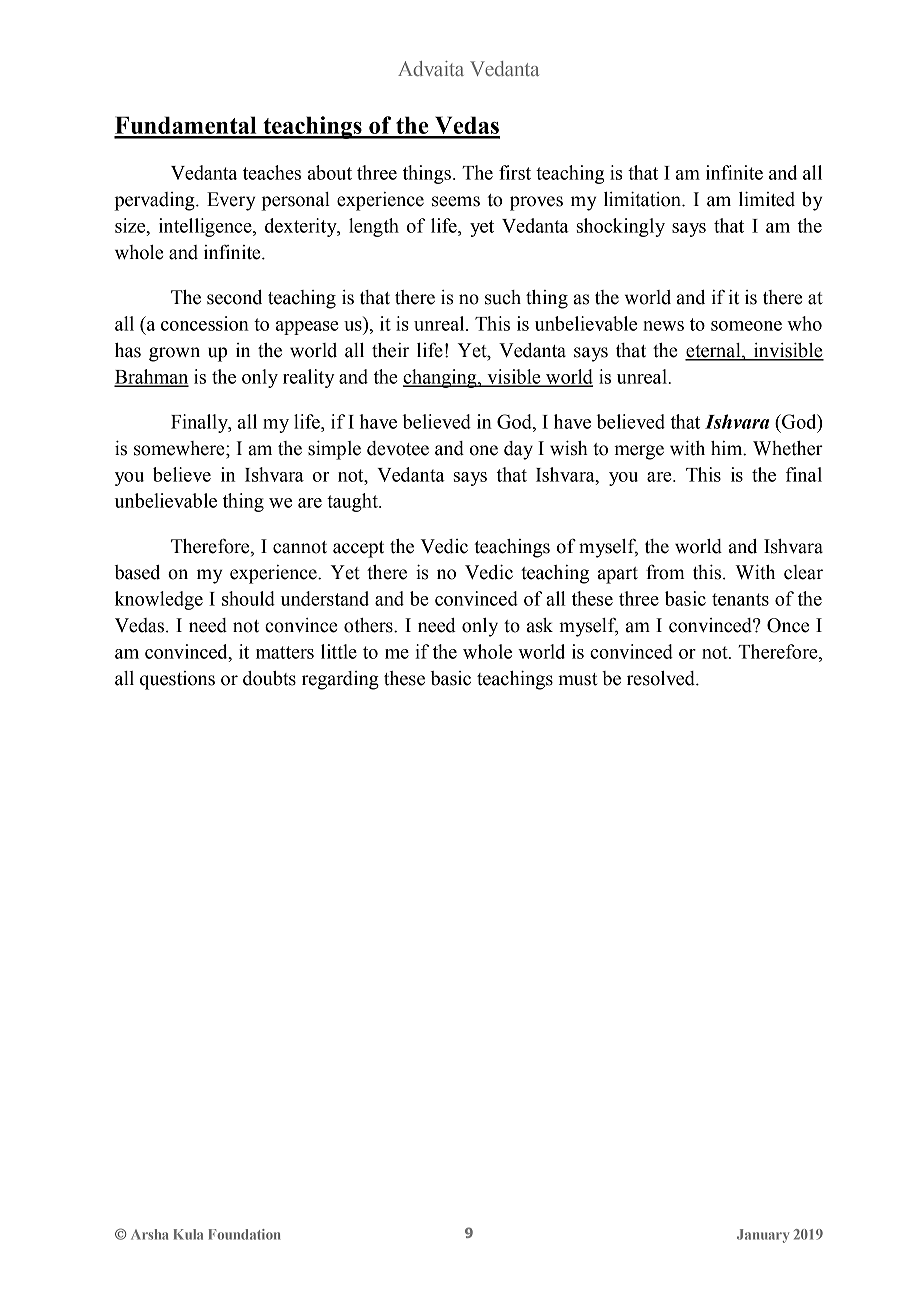  What do you see at coordinates (177, 680) in the image?
I see `questions` at bounding box center [177, 680].
